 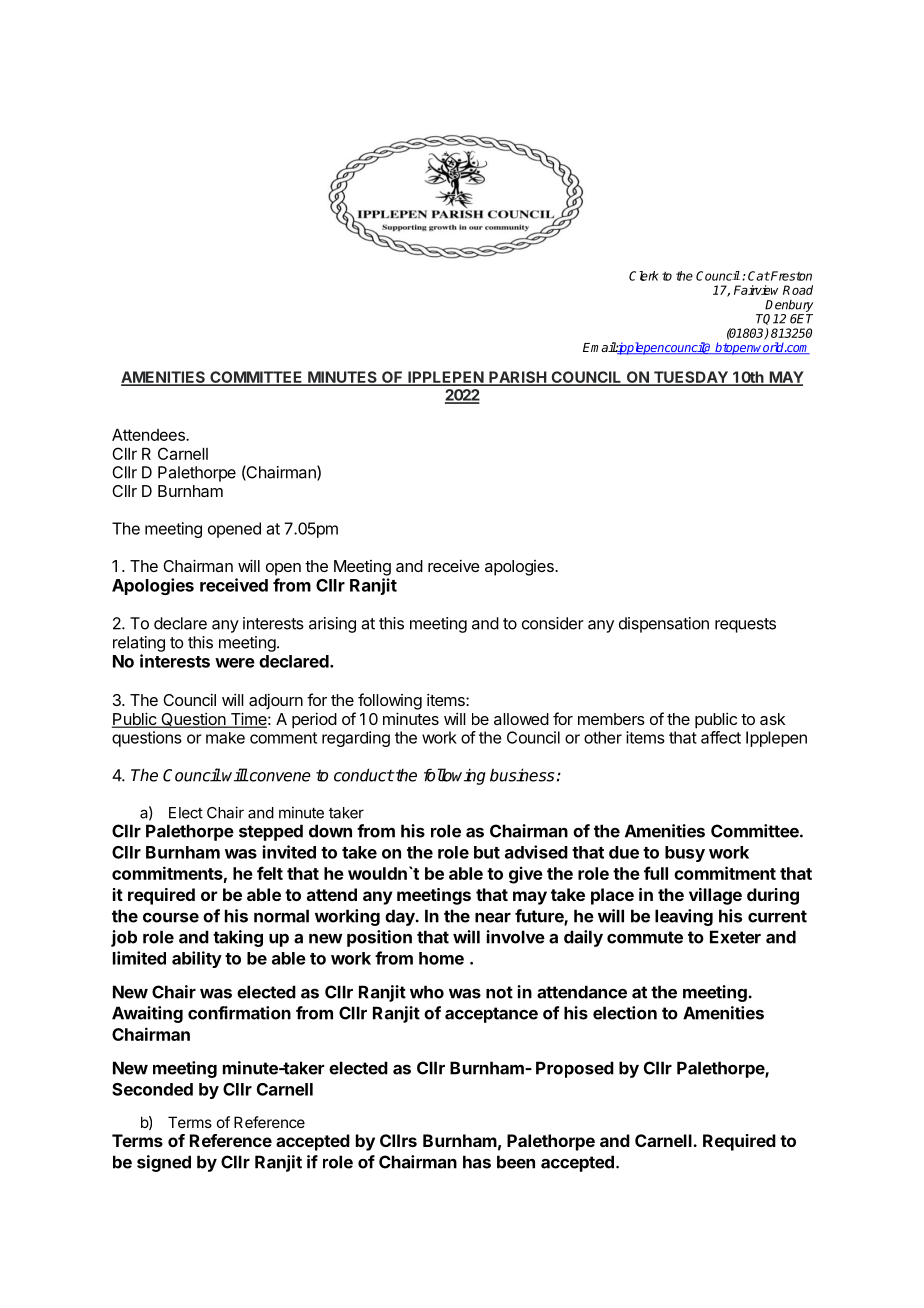 I want to click on signed, so click(x=164, y=1163).
